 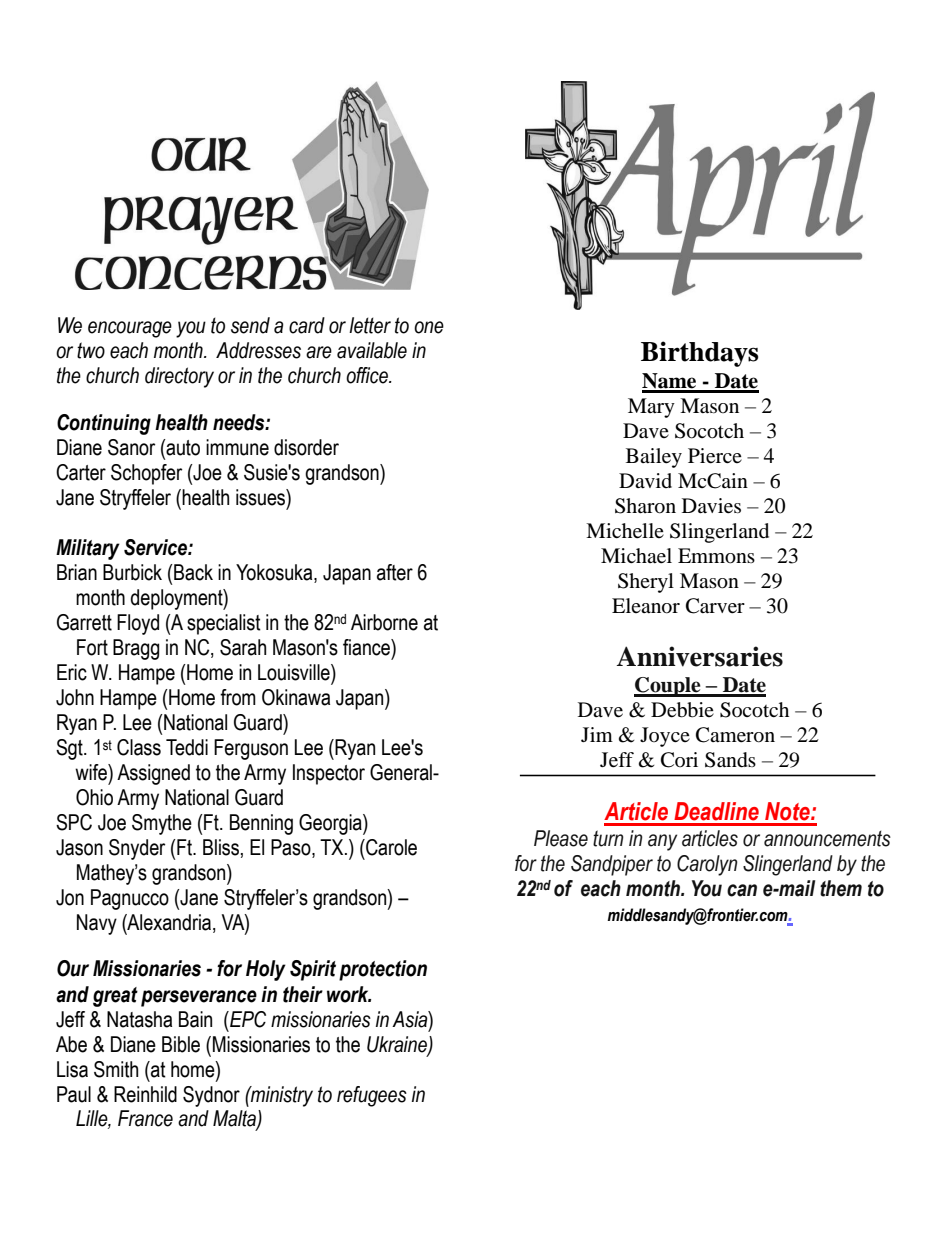 I want to click on Carver, so click(x=715, y=606).
